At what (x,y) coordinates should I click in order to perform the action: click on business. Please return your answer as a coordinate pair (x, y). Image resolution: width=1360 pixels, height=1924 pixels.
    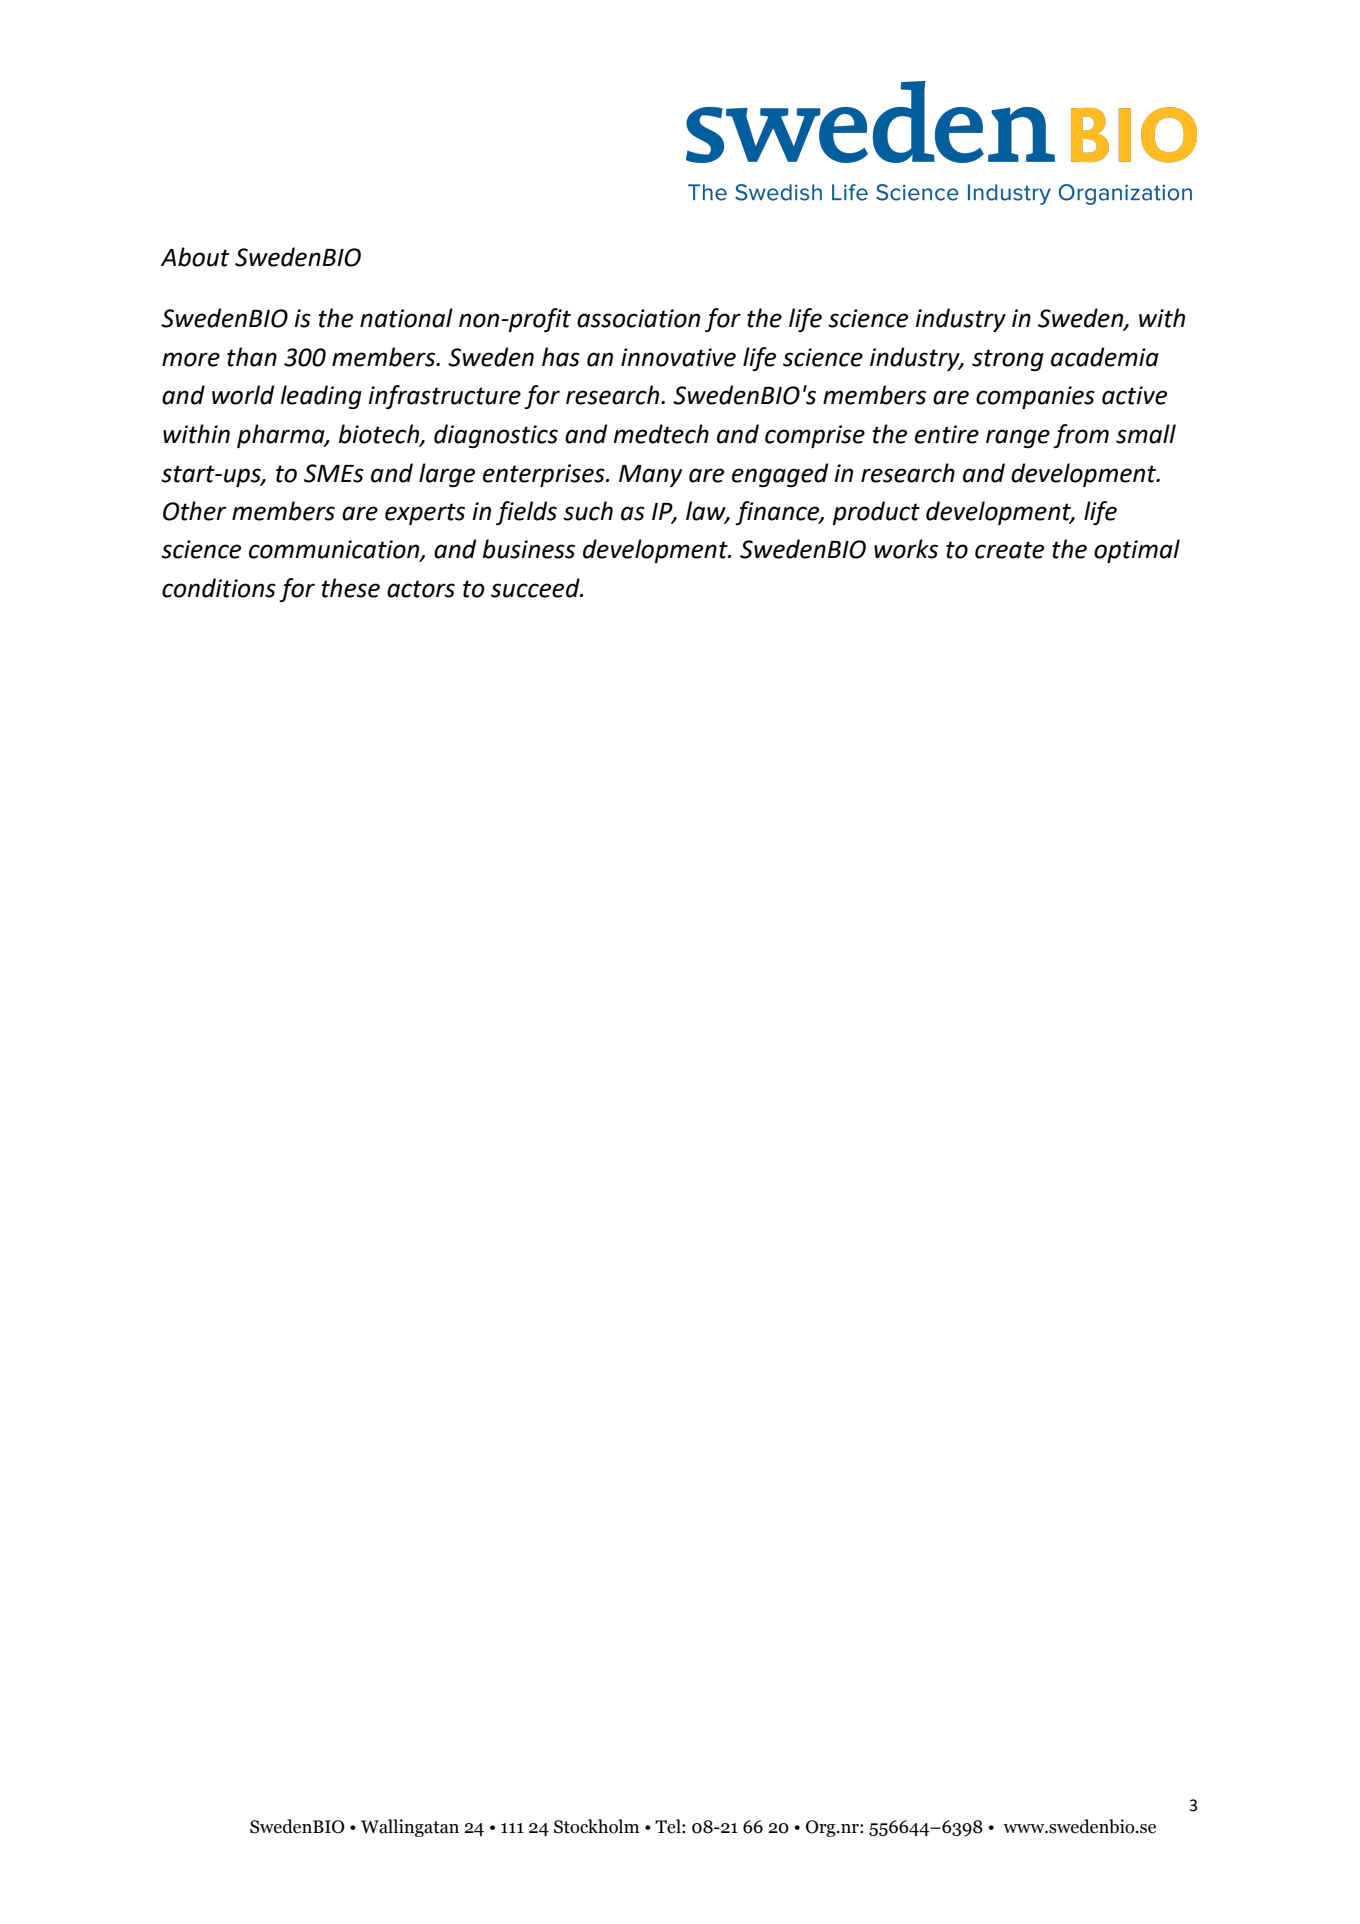
    Looking at the image, I should click on (529, 549).
